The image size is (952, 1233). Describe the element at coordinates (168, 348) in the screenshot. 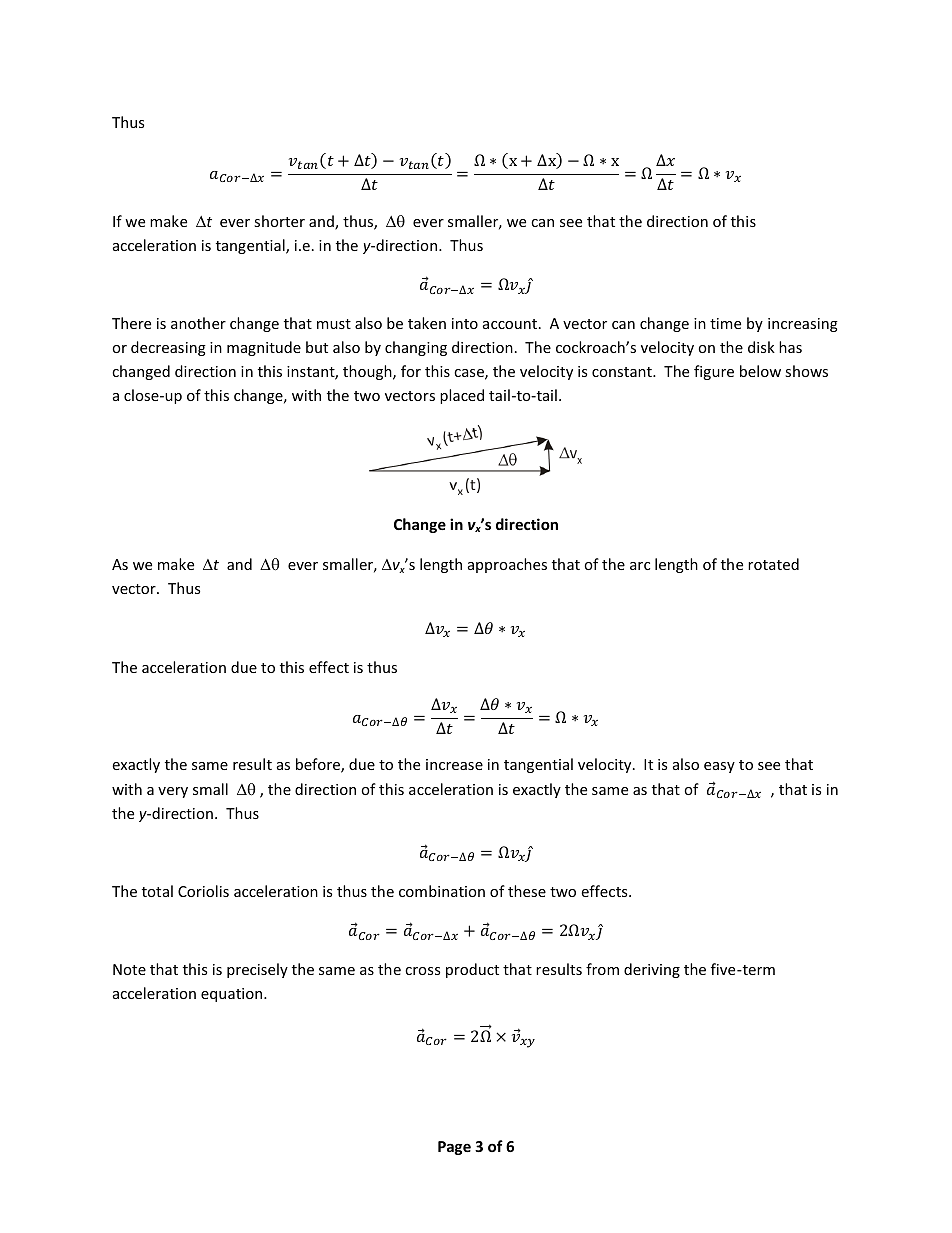

I see `decreasing` at that location.
